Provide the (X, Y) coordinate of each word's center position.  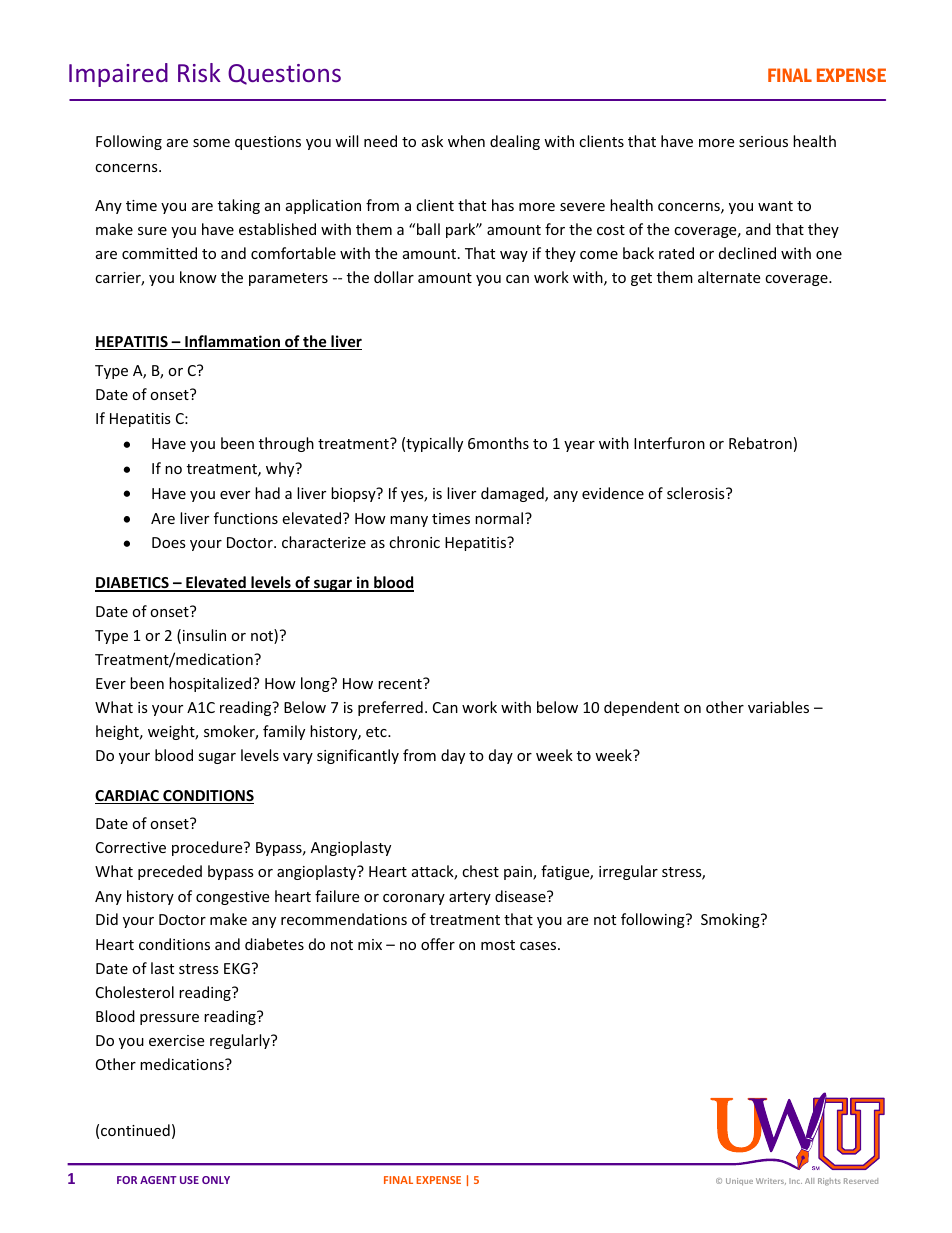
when (466, 141)
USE (189, 1180)
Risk (199, 72)
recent (401, 683)
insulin (204, 635)
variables (778, 707)
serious (763, 141)
